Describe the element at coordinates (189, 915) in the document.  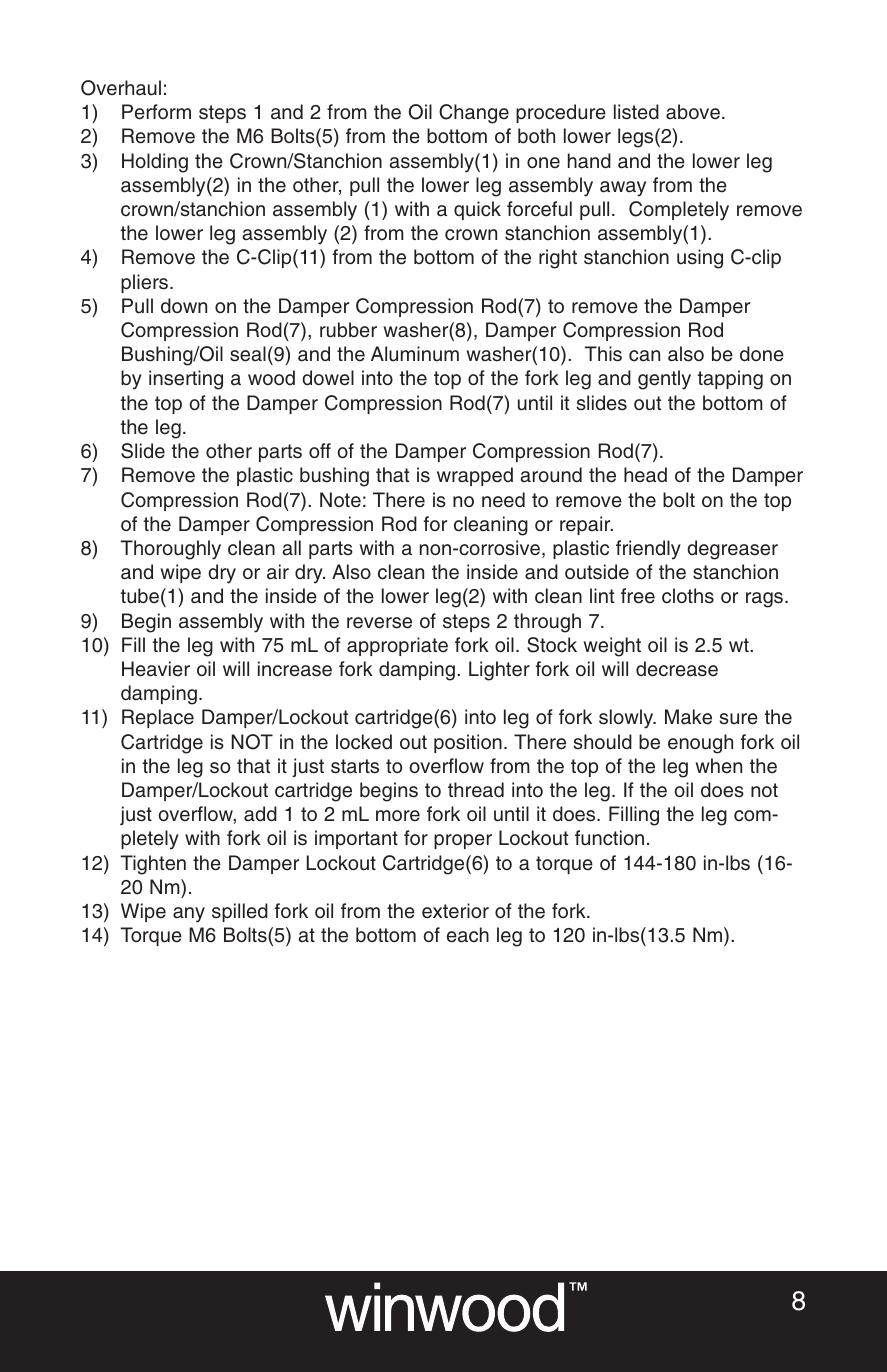
I see `any` at that location.
